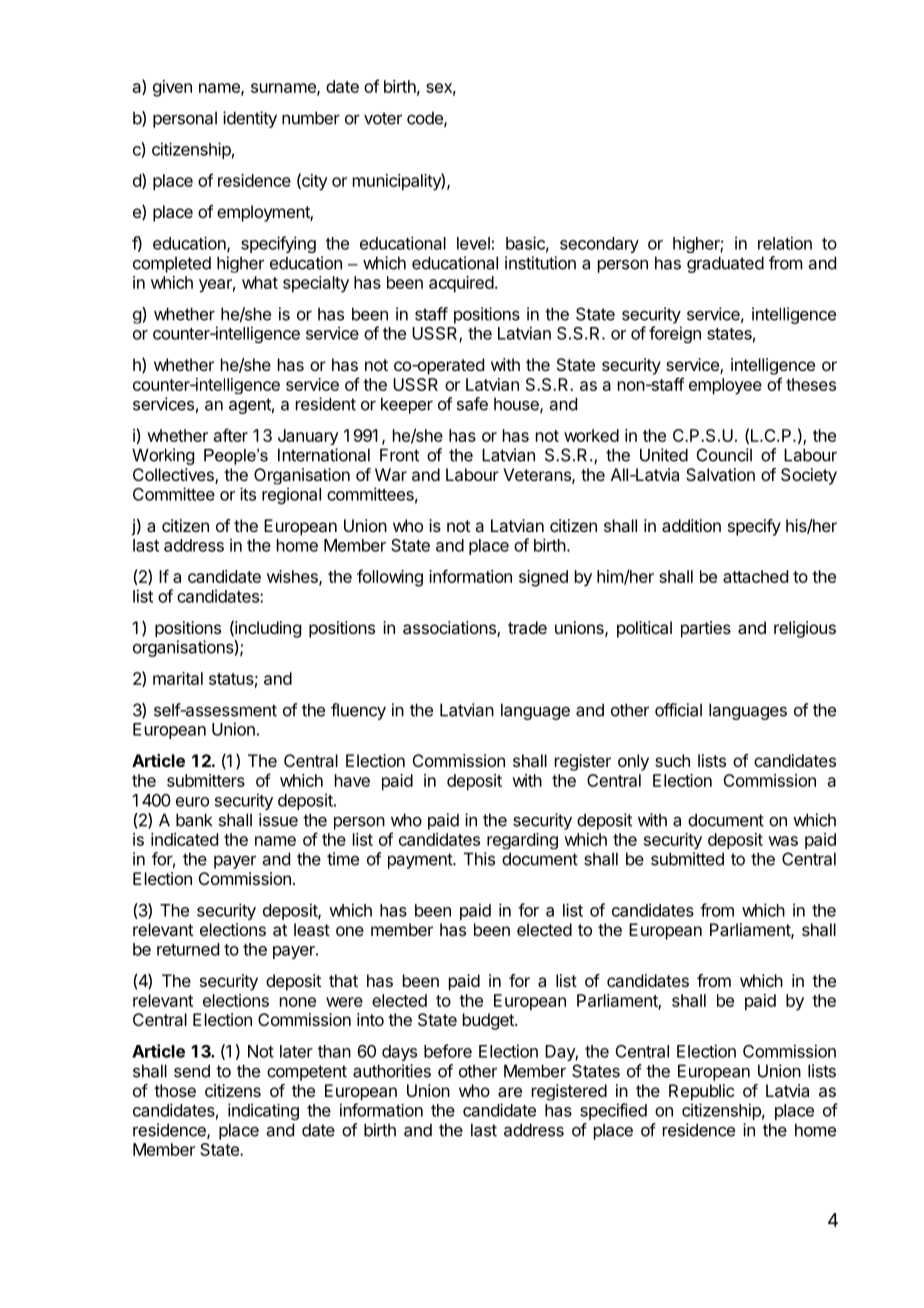 This image has height=1308, width=924. I want to click on This, so click(479, 859).
